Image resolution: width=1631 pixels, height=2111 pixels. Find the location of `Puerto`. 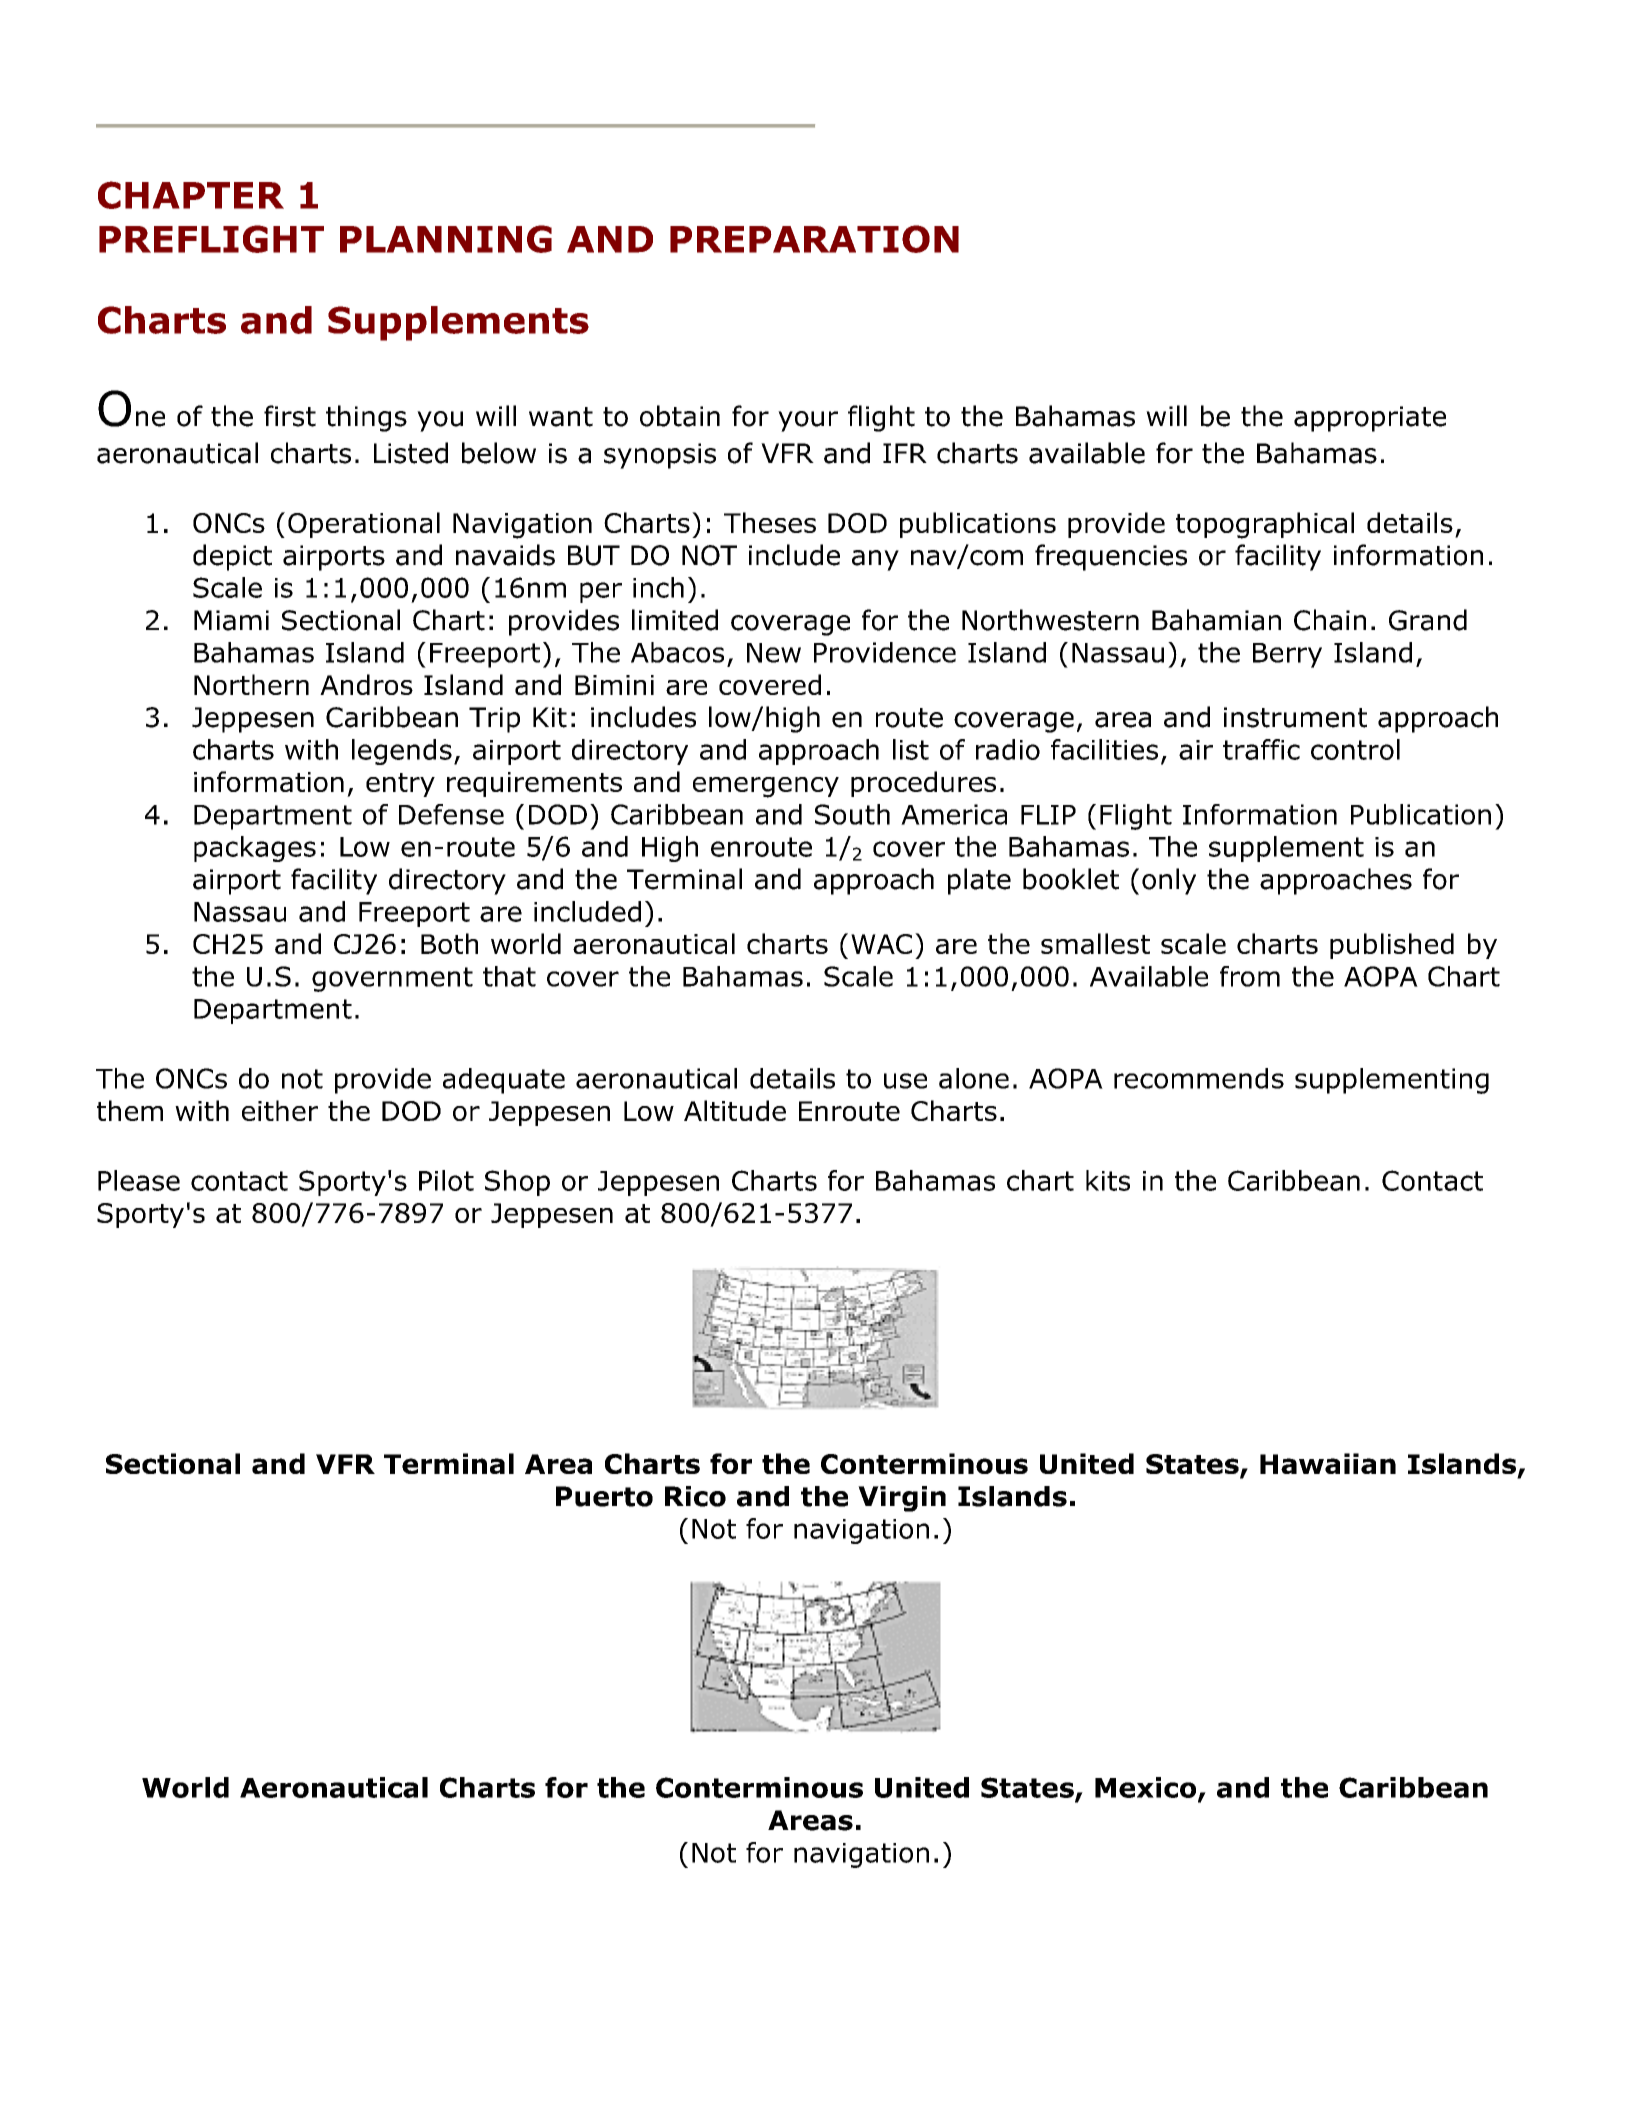

Puerto is located at coordinates (604, 1496).
